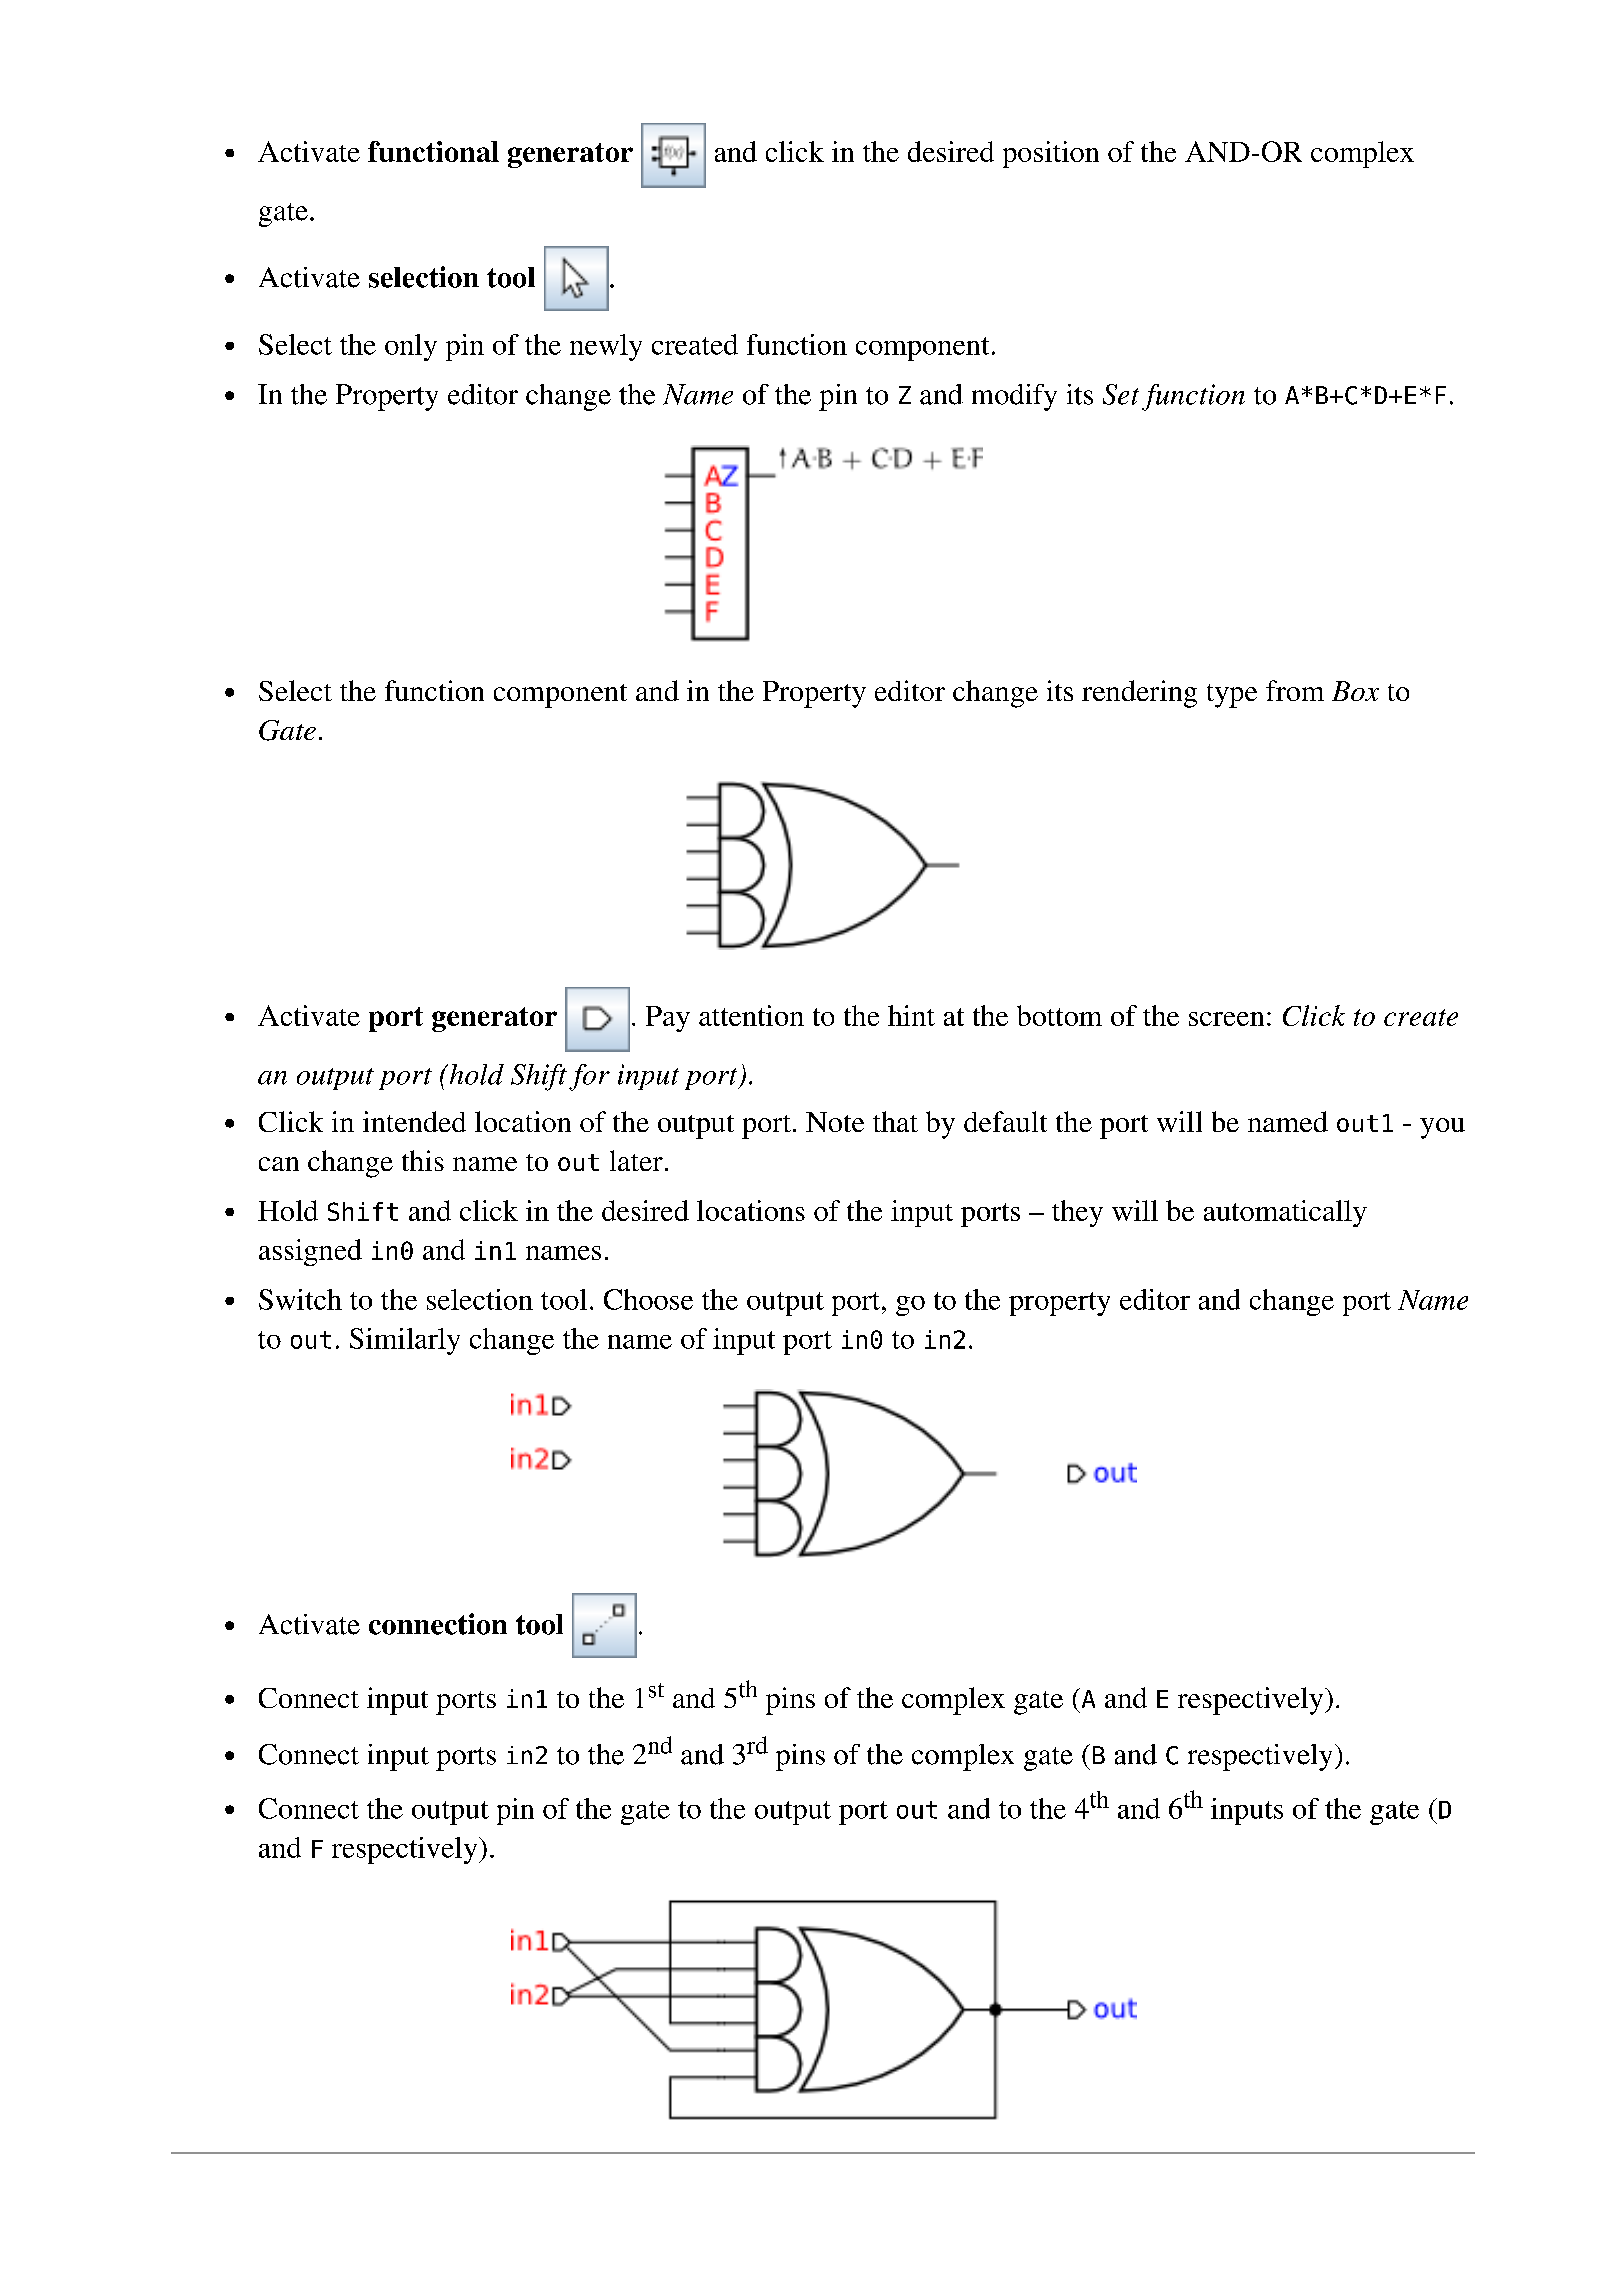 The image size is (1608, 2276). What do you see at coordinates (411, 347) in the screenshot?
I see `only` at bounding box center [411, 347].
